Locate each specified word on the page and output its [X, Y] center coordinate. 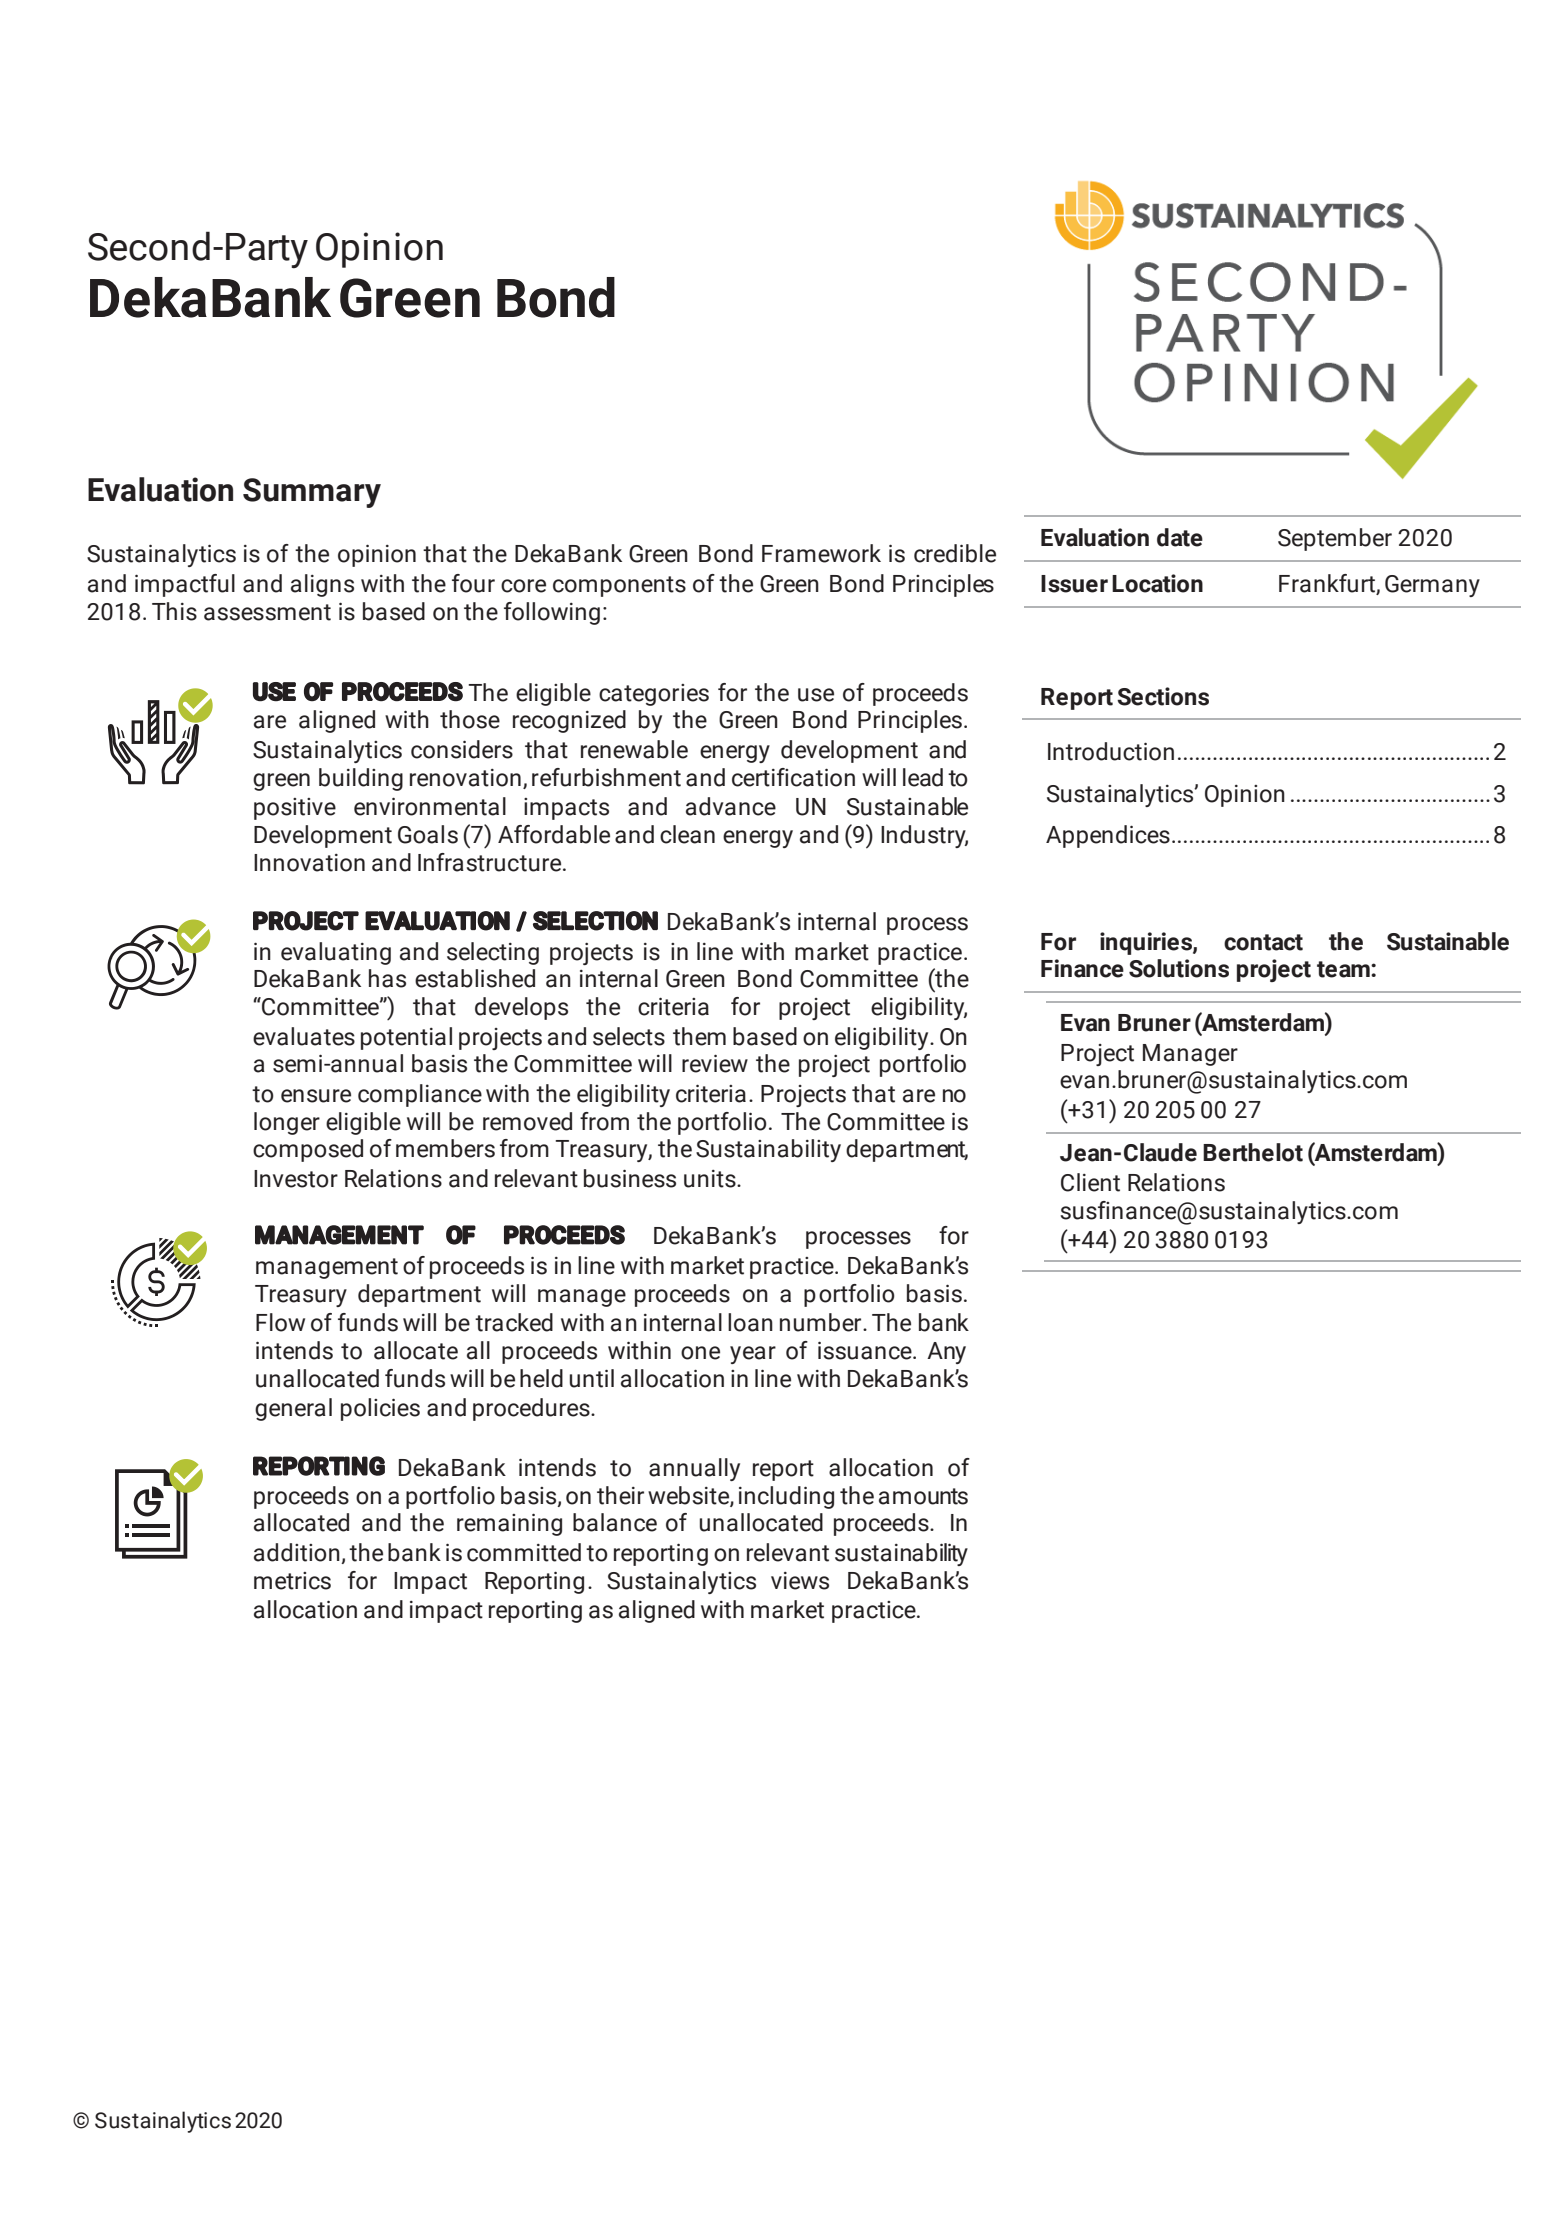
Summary [312, 493]
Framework [821, 553]
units [711, 1179]
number [822, 1322]
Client [1090, 1182]
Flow [280, 1322]
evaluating [336, 953]
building [361, 779]
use [816, 695]
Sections [1163, 696]
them [699, 1036]
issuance [866, 1350]
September [1335, 539]
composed [308, 1150]
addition [298, 1553]
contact [1263, 942]
